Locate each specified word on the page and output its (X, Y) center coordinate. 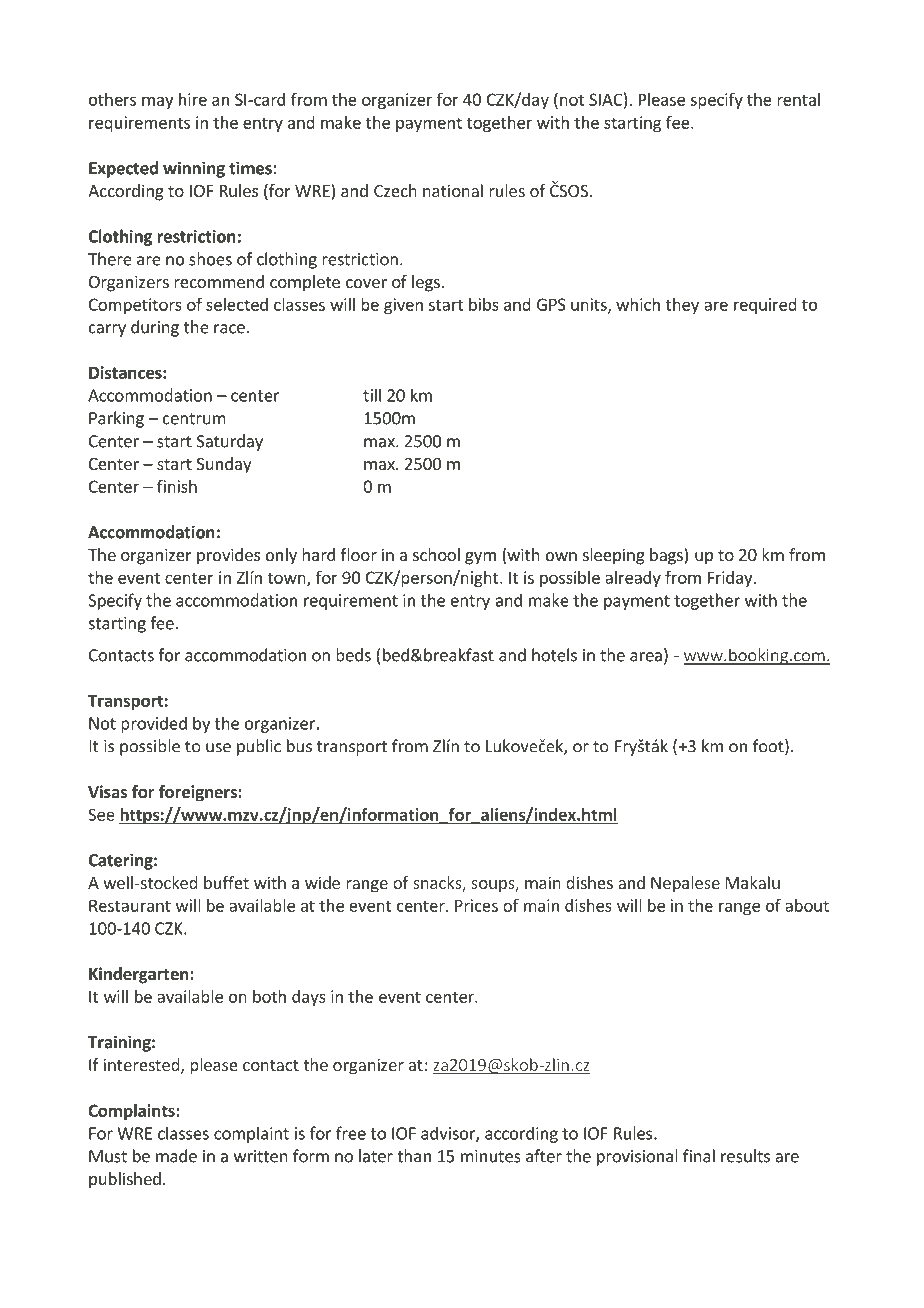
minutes (491, 1156)
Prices (476, 905)
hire (193, 99)
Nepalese (685, 884)
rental (798, 99)
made (176, 1156)
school (436, 554)
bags (667, 556)
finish (177, 486)
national (453, 190)
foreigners (199, 793)
